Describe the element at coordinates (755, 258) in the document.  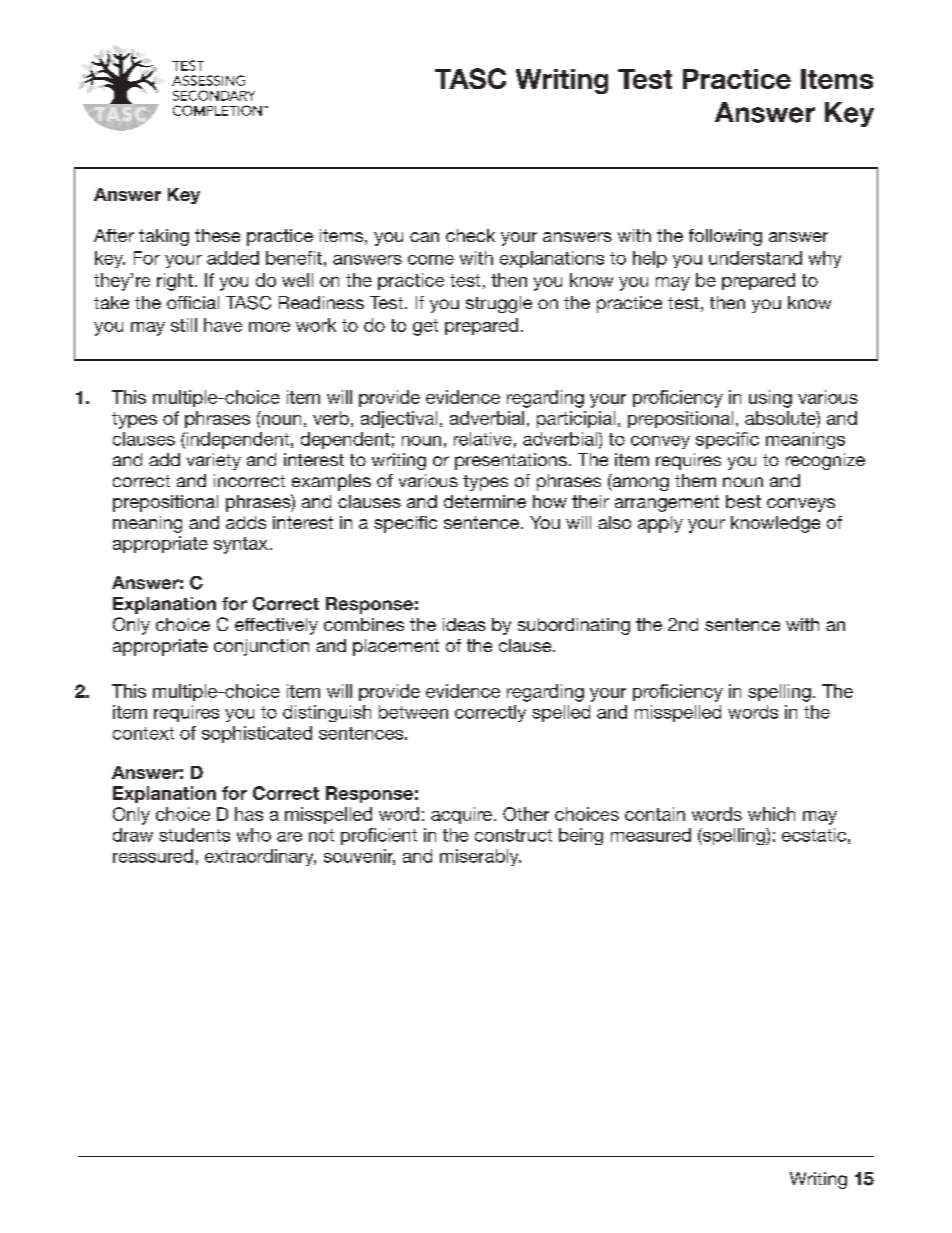
I see `understand` at that location.
